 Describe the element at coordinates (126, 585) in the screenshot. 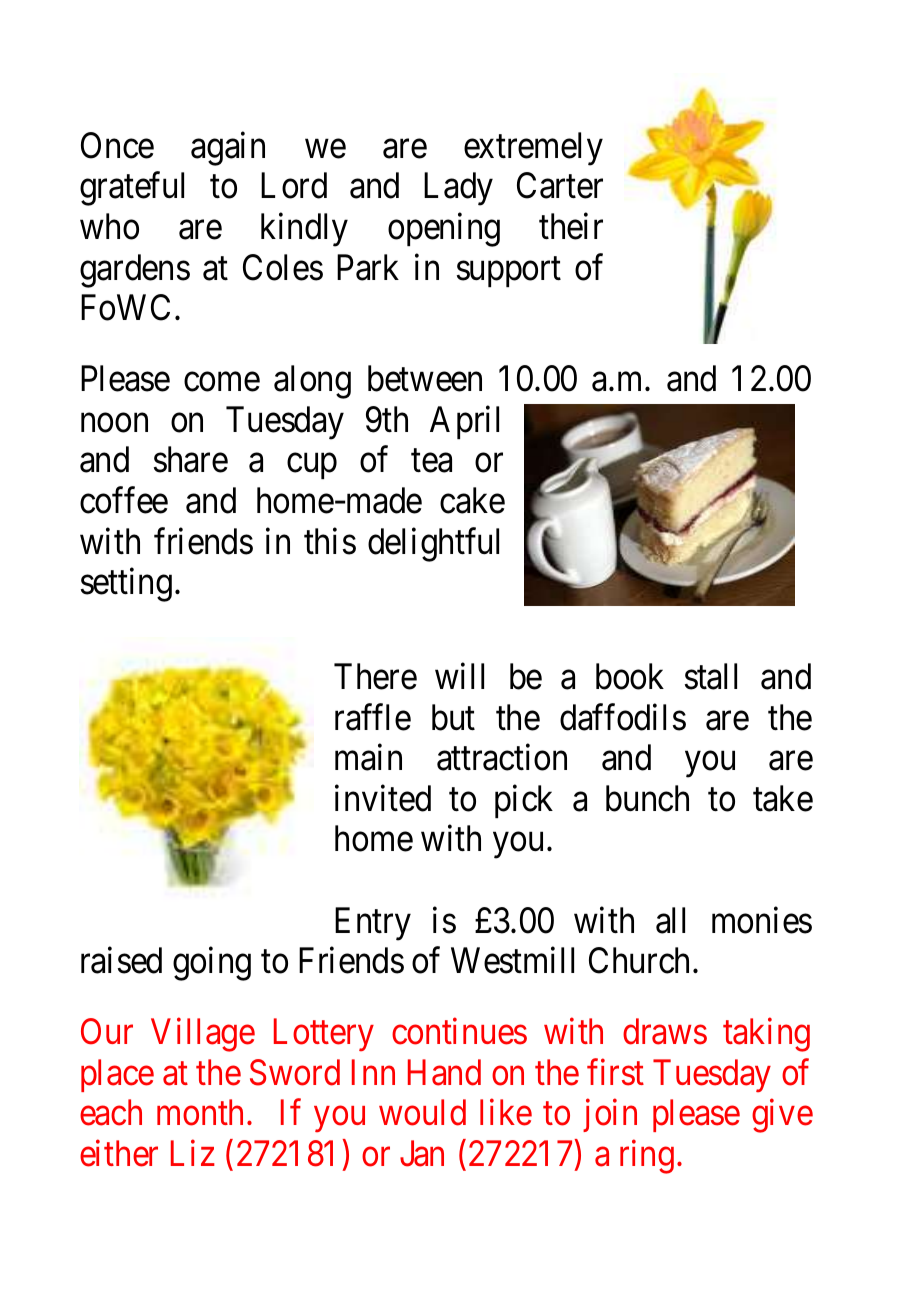

I see `setting` at that location.
